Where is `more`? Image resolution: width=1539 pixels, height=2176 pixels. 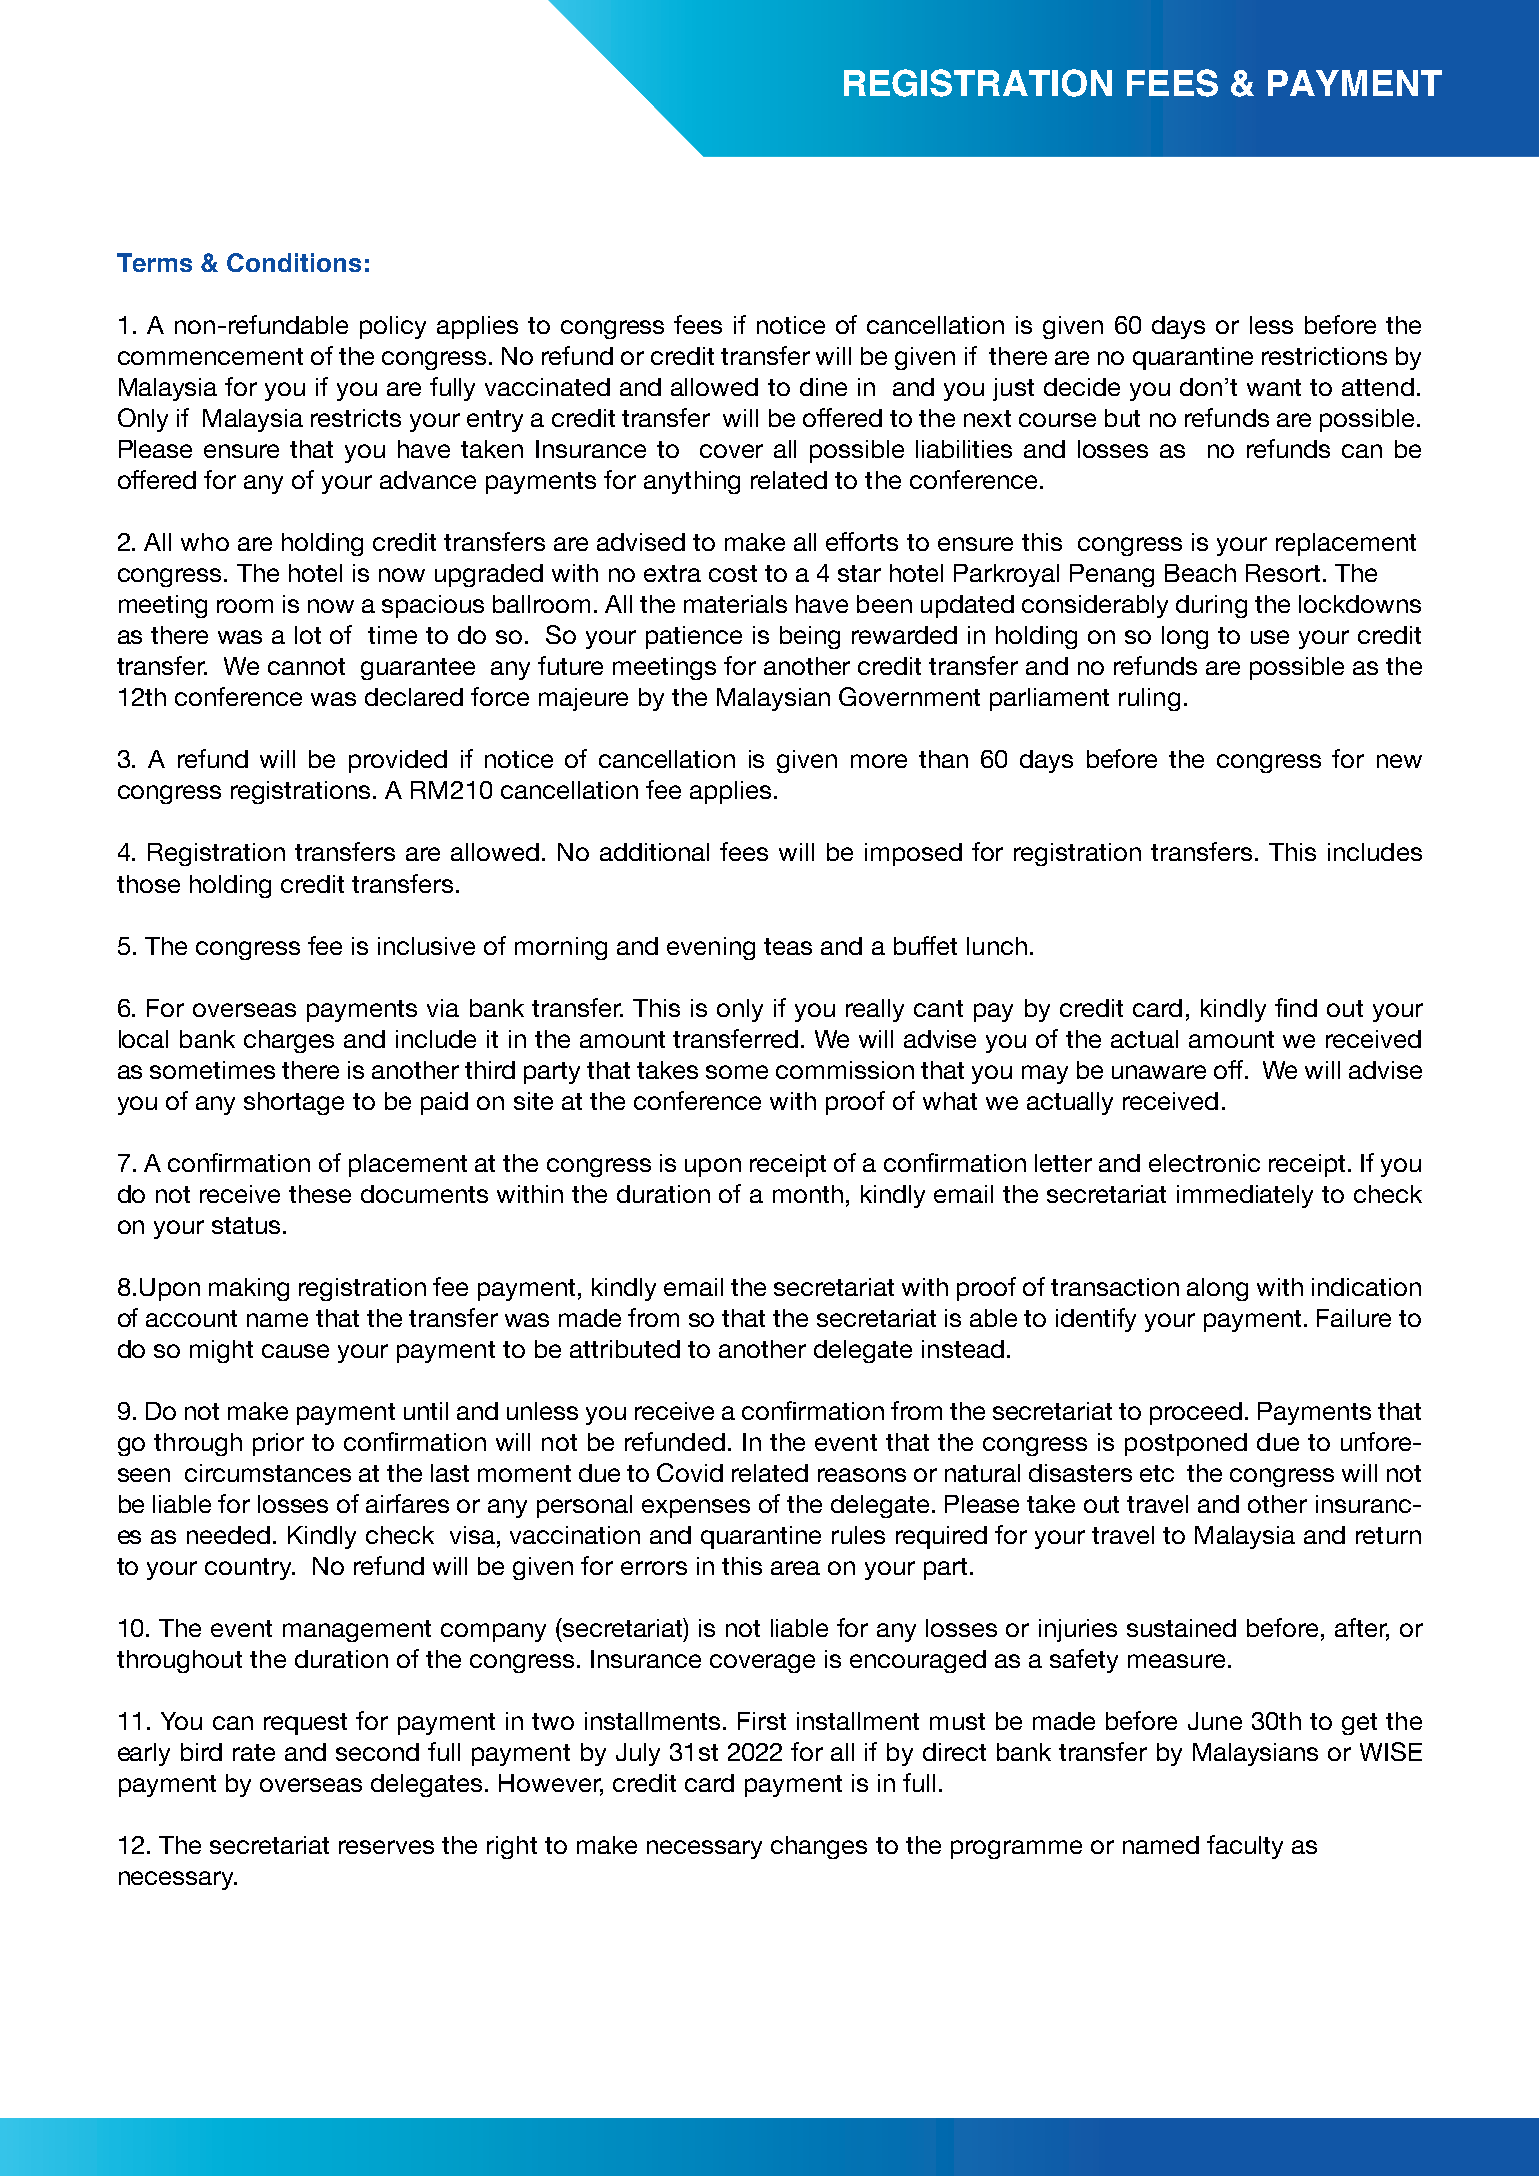
more is located at coordinates (879, 761).
